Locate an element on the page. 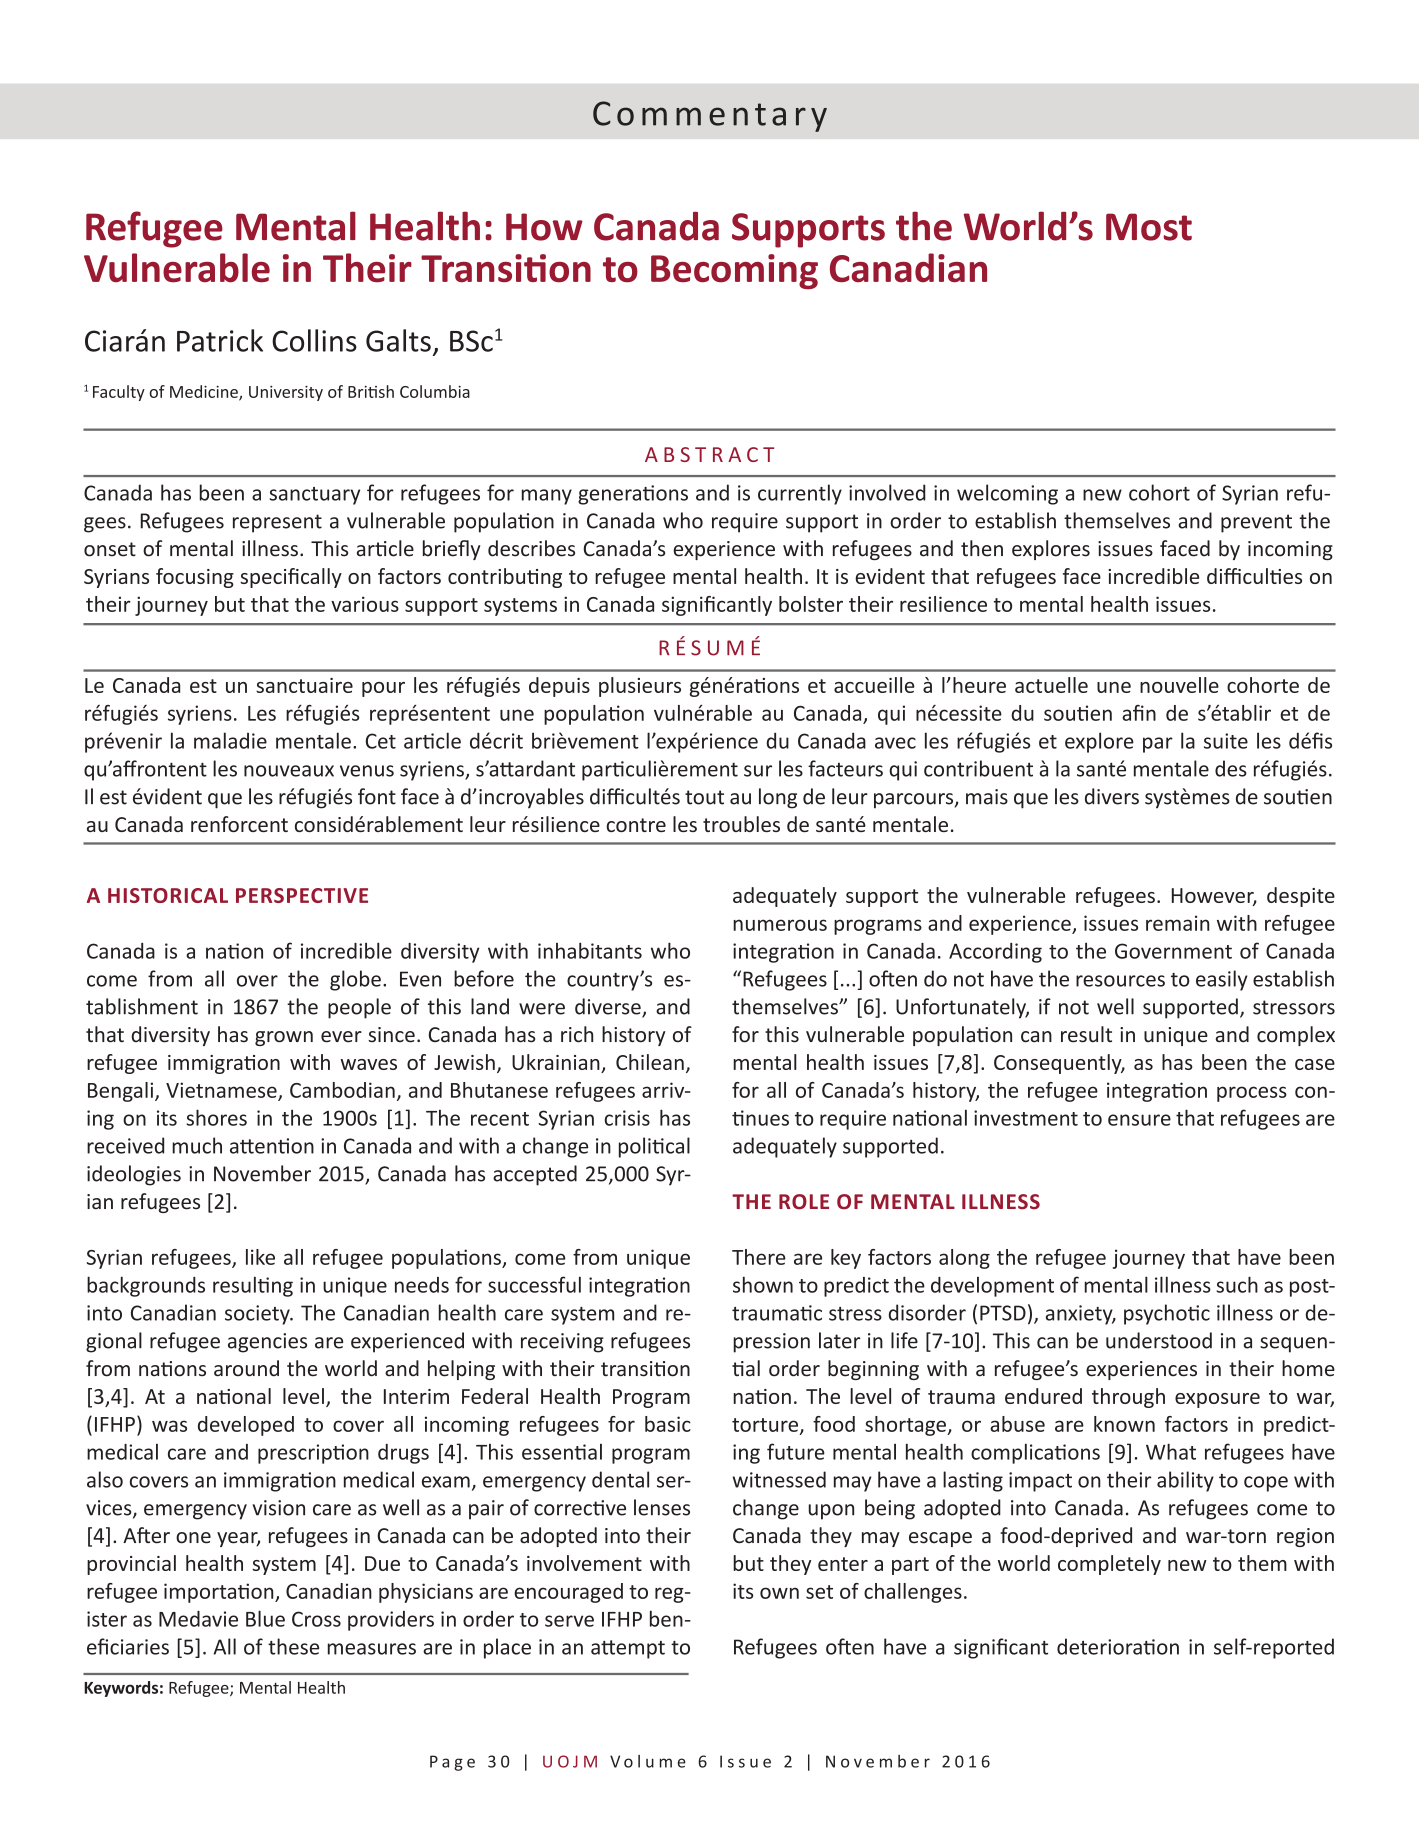 The image size is (1419, 1837). numerous is located at coordinates (780, 925).
